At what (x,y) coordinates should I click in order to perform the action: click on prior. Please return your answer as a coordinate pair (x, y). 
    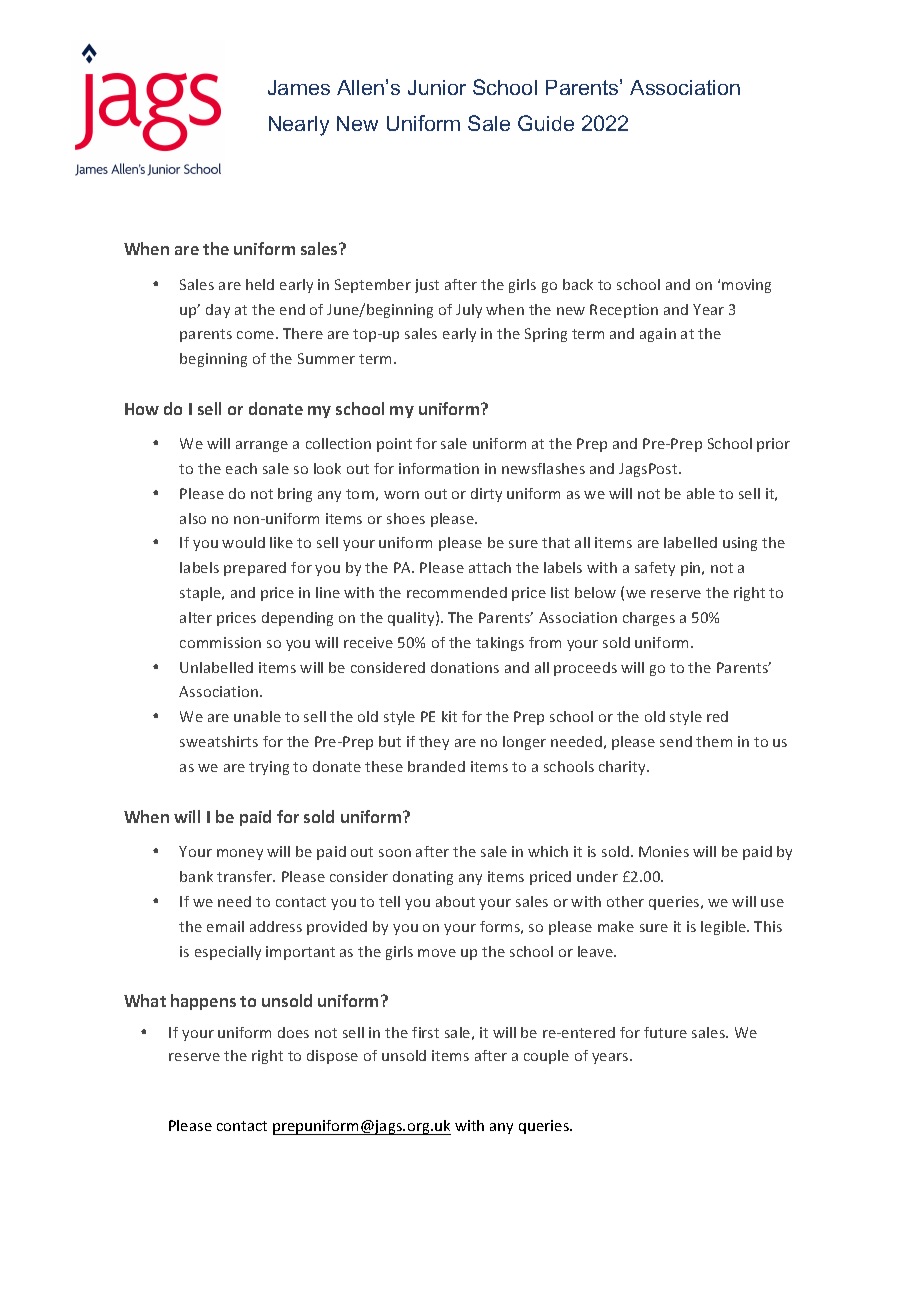
    Looking at the image, I should click on (773, 445).
